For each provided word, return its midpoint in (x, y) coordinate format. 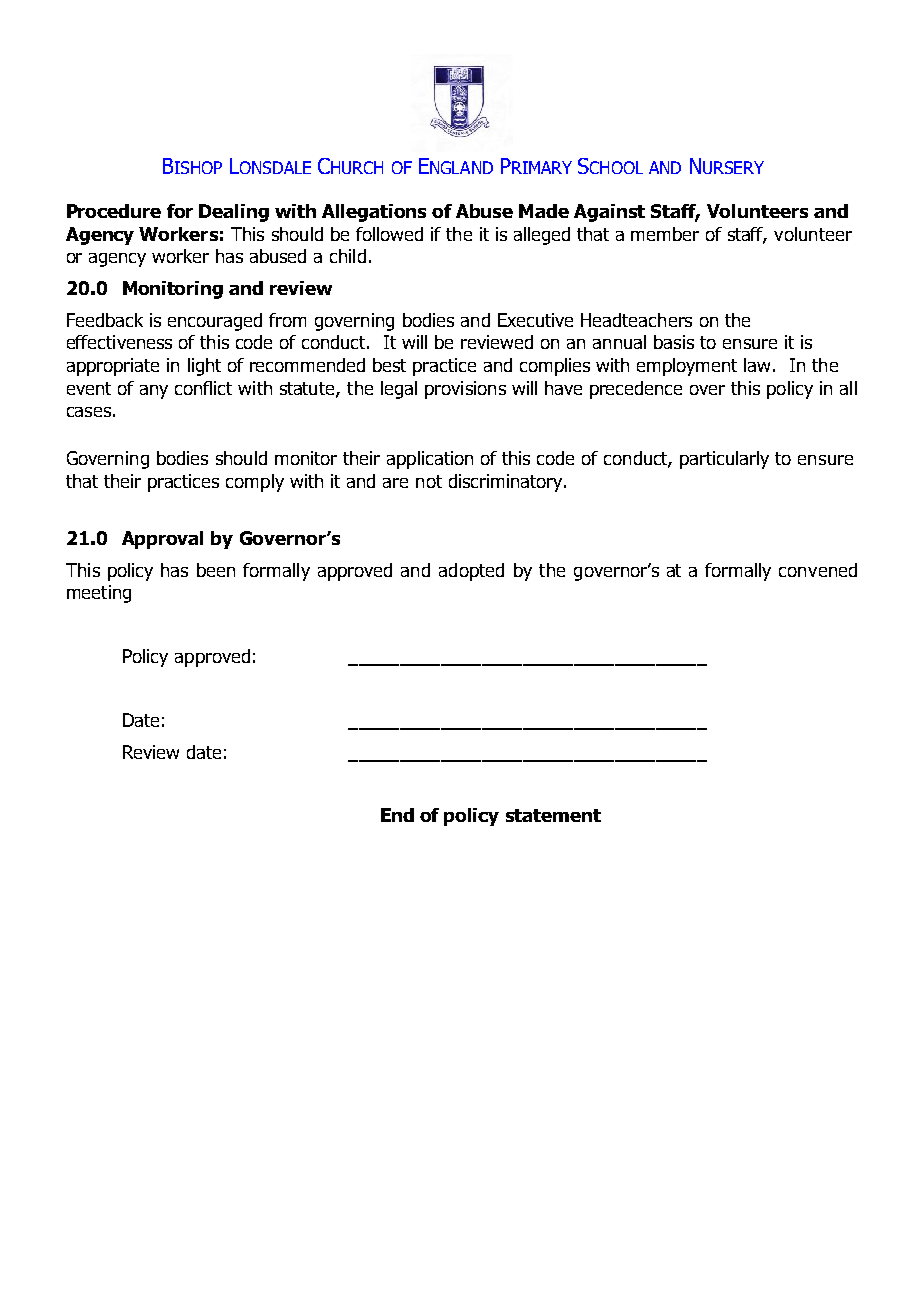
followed (389, 234)
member (665, 234)
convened (818, 570)
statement (553, 815)
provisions (465, 390)
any (154, 392)
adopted (471, 572)
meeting (99, 594)
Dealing (234, 213)
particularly (724, 460)
